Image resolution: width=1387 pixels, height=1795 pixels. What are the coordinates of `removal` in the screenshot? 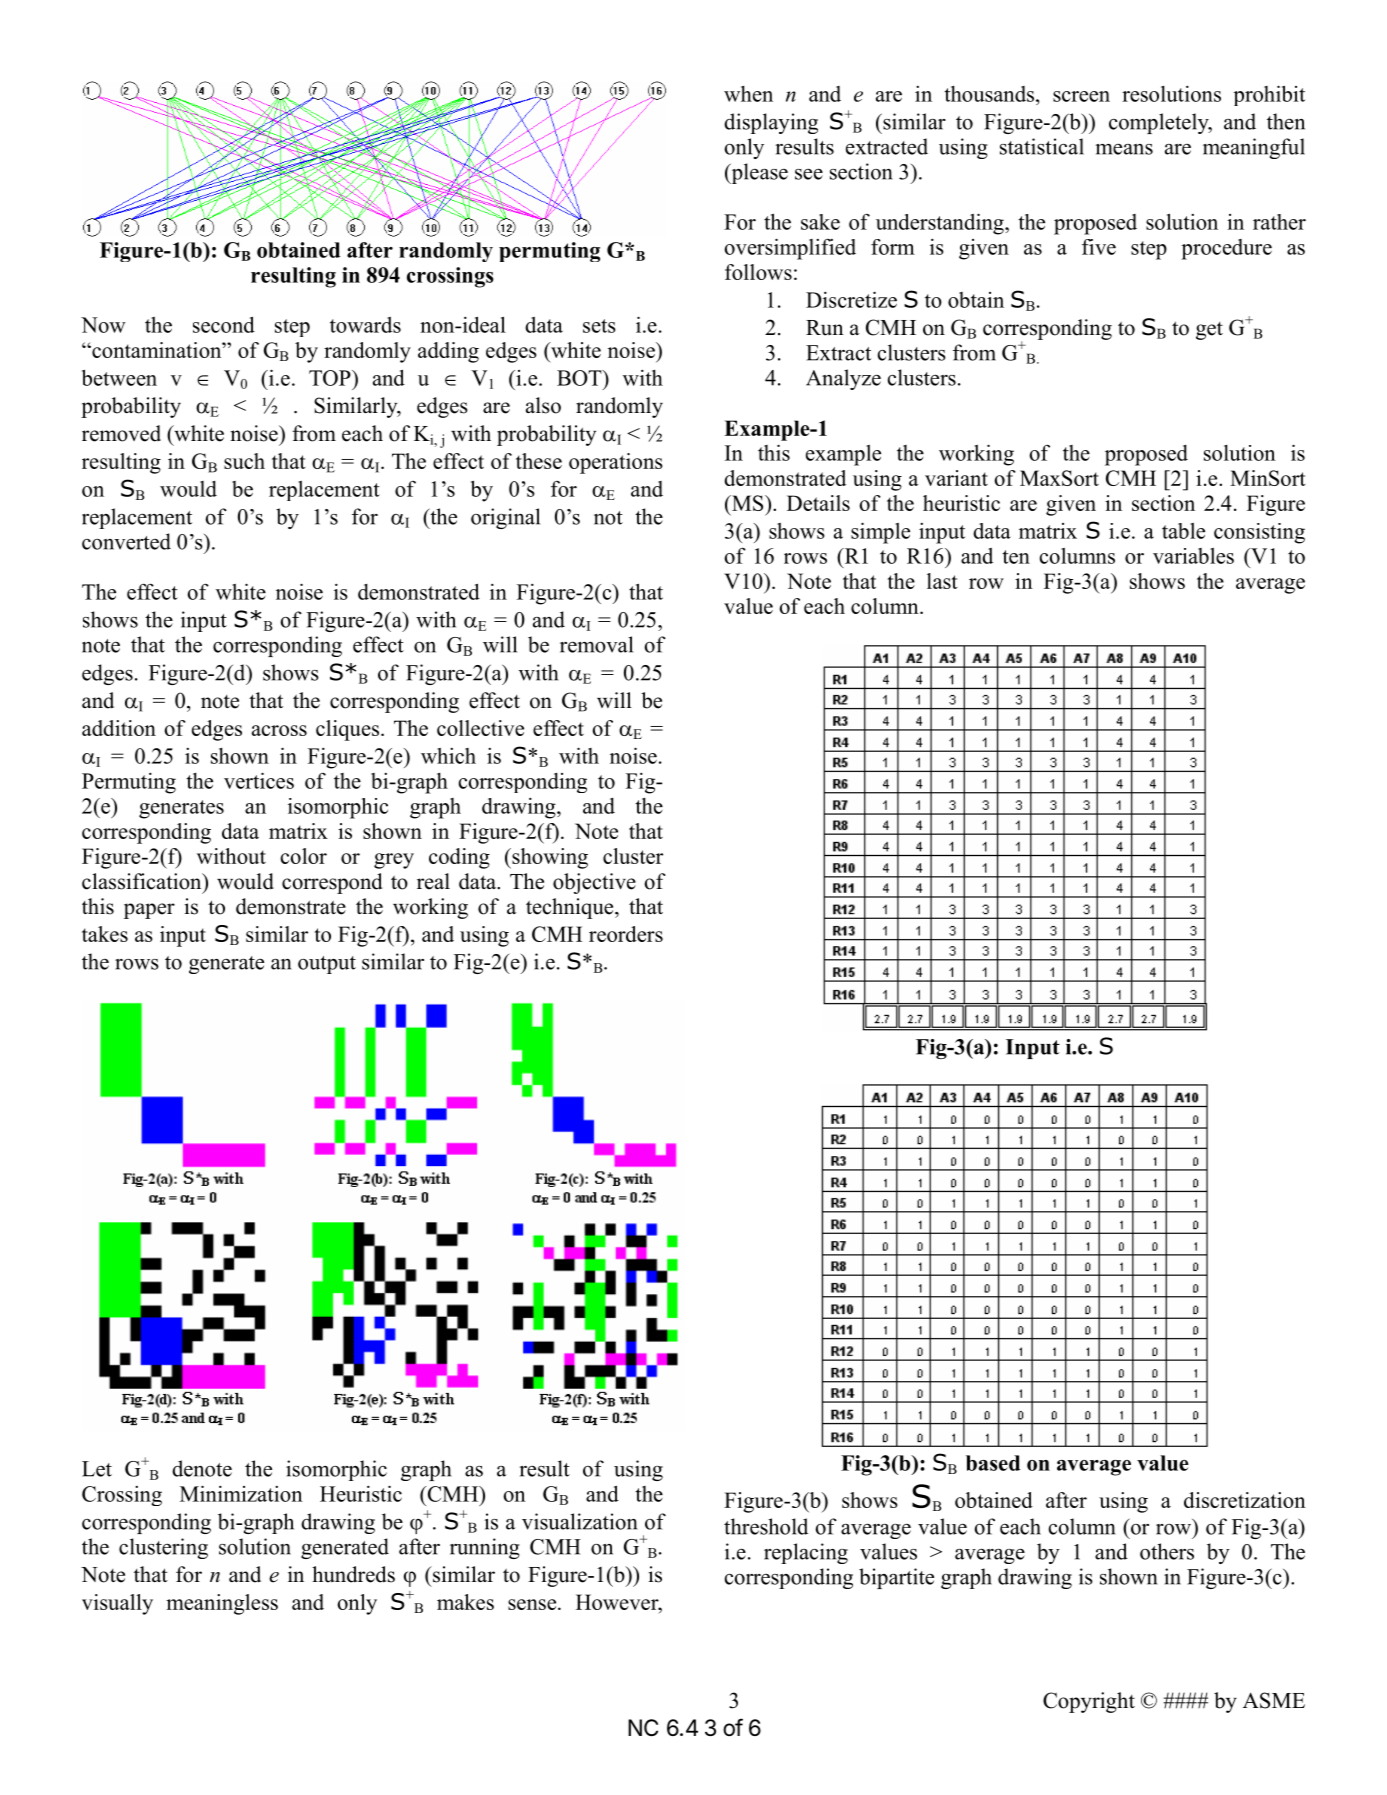 It's located at (596, 644).
